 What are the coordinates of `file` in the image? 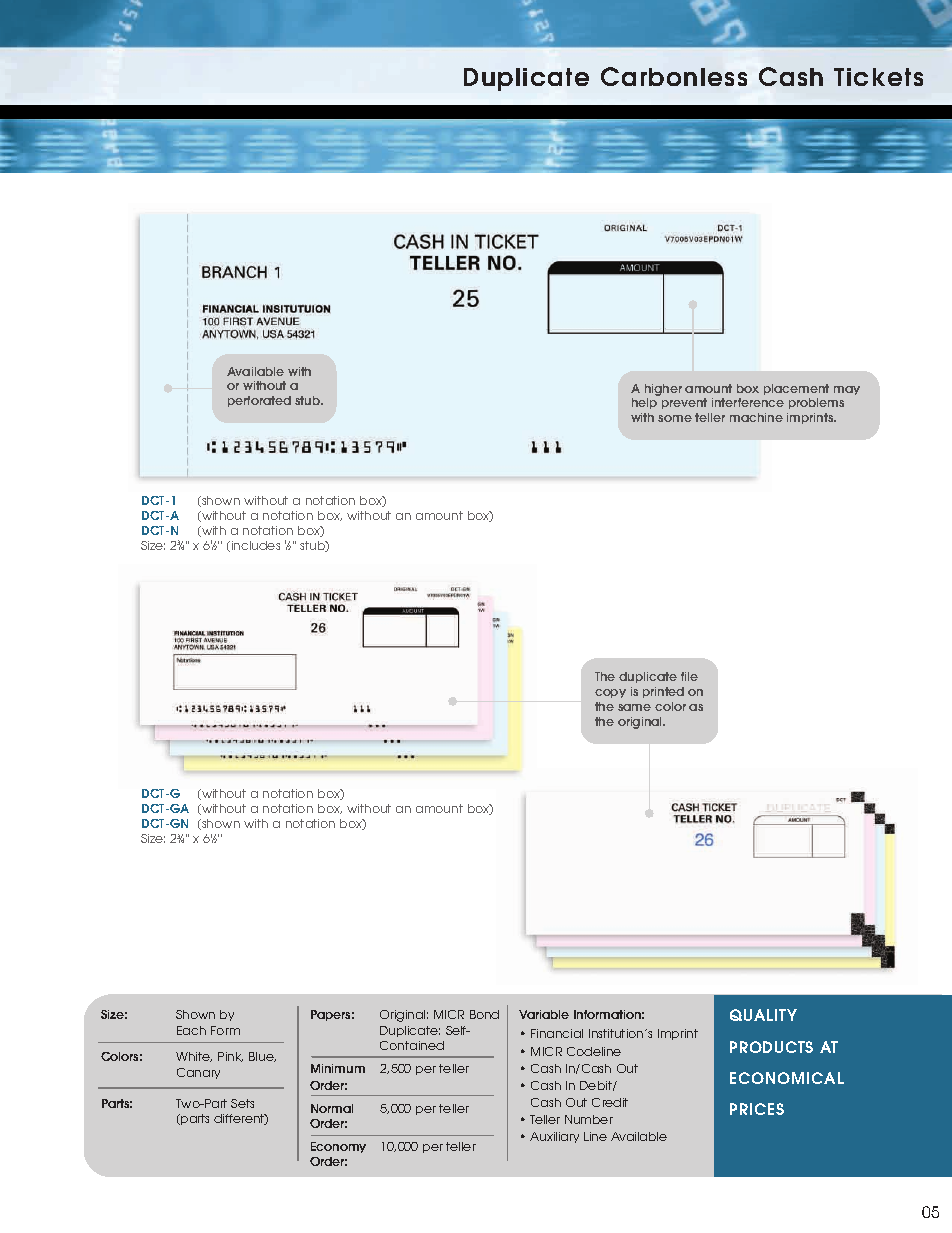 It's located at (689, 676).
